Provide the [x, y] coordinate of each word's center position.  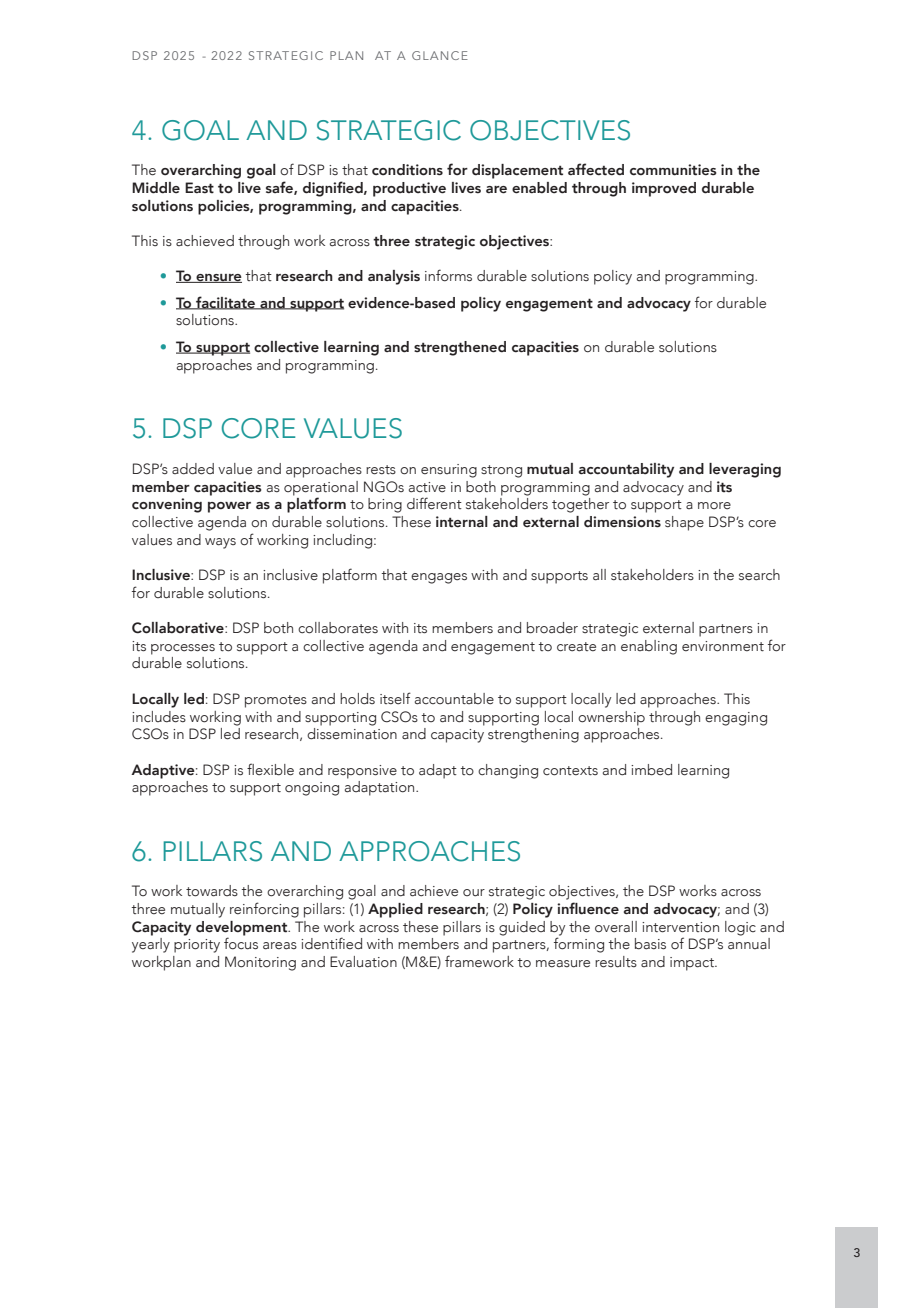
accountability [626, 470]
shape [684, 523]
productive [409, 189]
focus [241, 943]
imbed [651, 770]
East [199, 188]
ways [220, 543]
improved [664, 189]
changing [508, 771]
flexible [270, 769]
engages [439, 578]
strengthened [460, 348]
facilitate [226, 303]
